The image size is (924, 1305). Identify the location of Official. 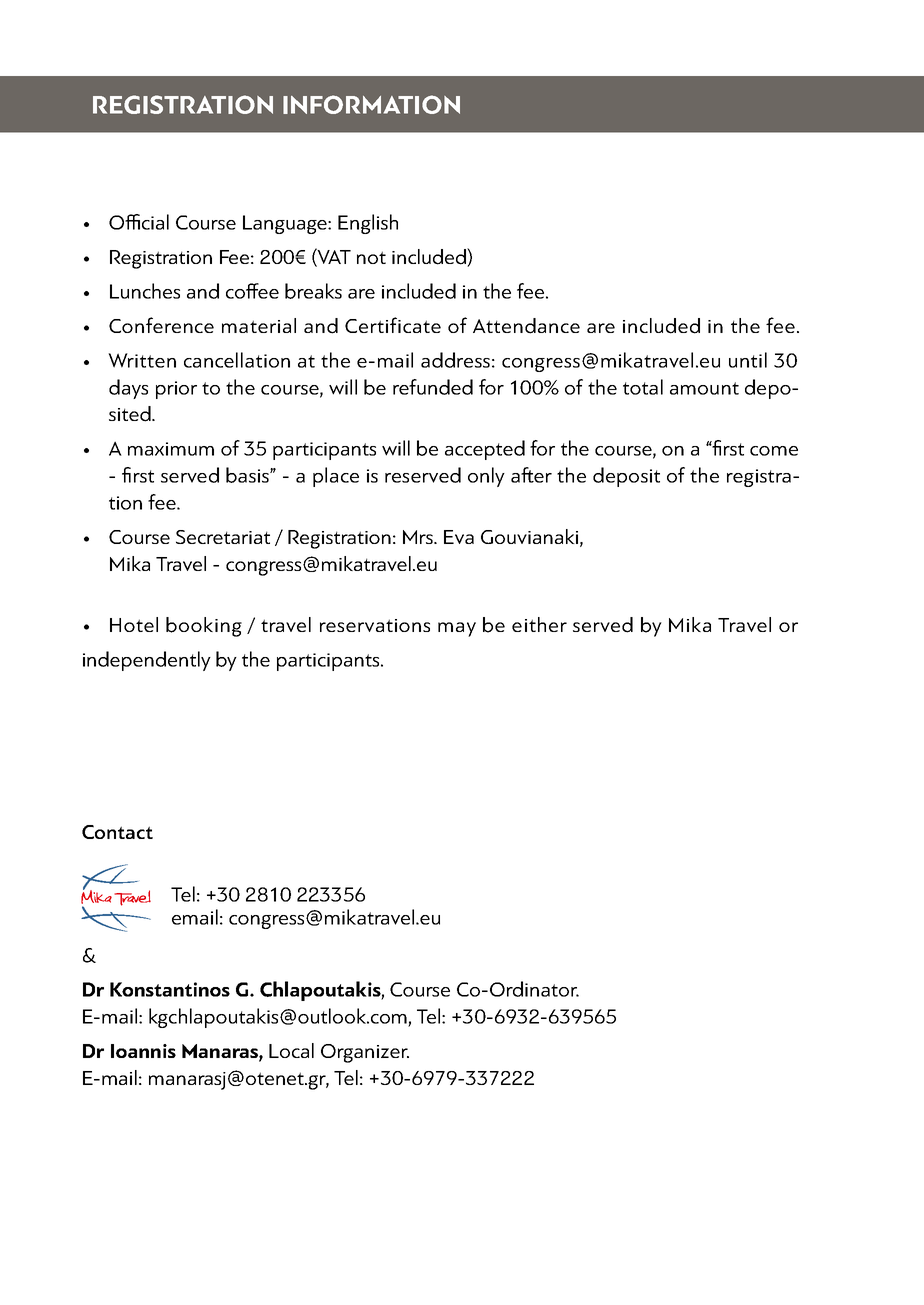
(139, 222).
